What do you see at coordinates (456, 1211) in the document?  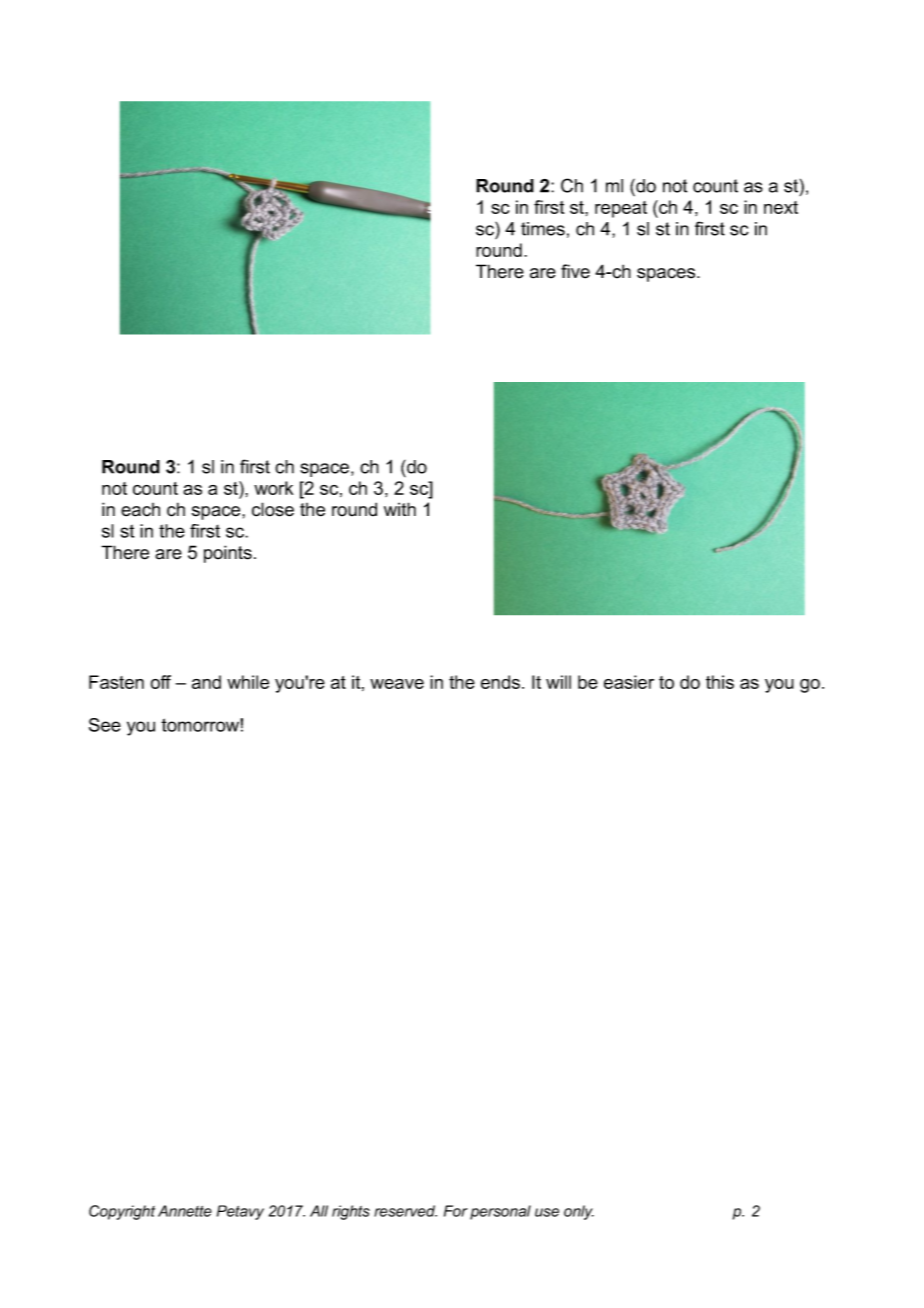 I see `For` at bounding box center [456, 1211].
